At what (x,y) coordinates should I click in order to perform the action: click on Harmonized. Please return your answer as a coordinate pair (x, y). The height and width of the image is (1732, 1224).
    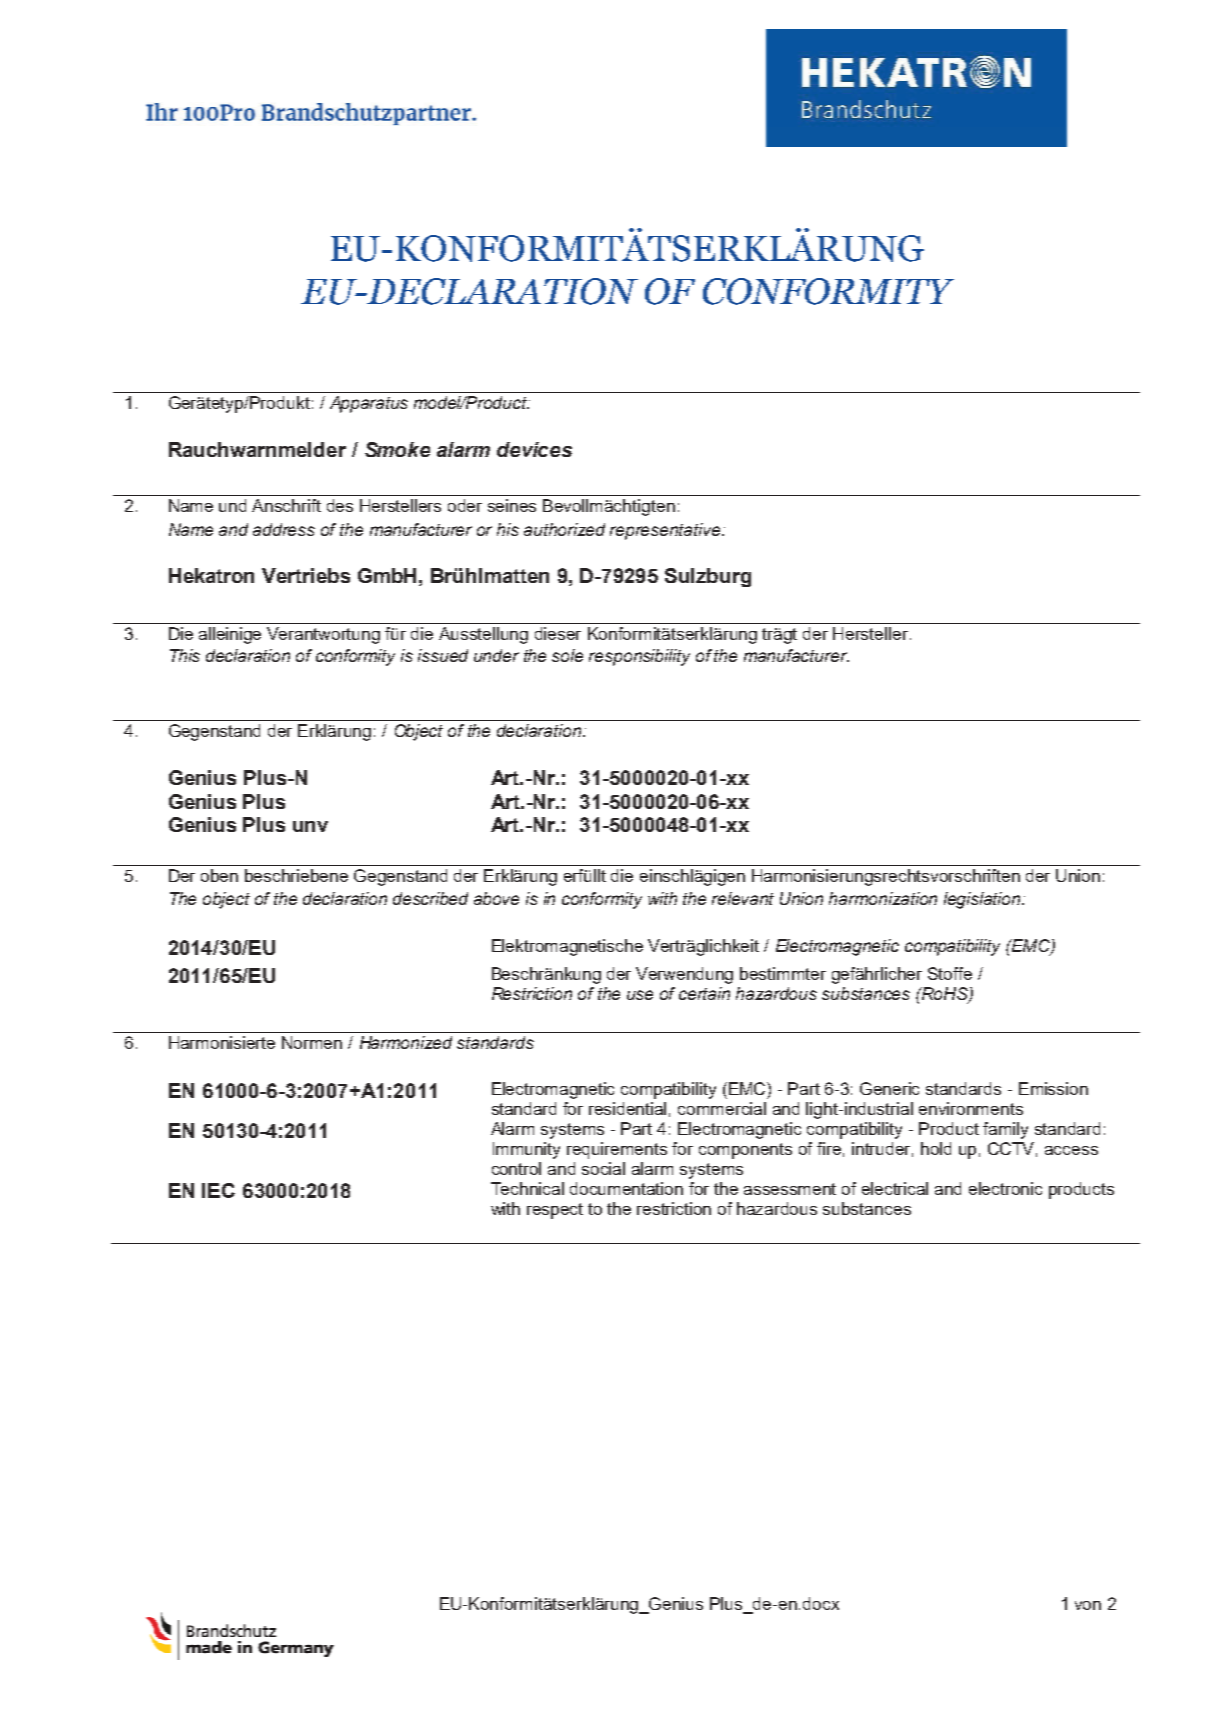
    Looking at the image, I should click on (406, 1042).
